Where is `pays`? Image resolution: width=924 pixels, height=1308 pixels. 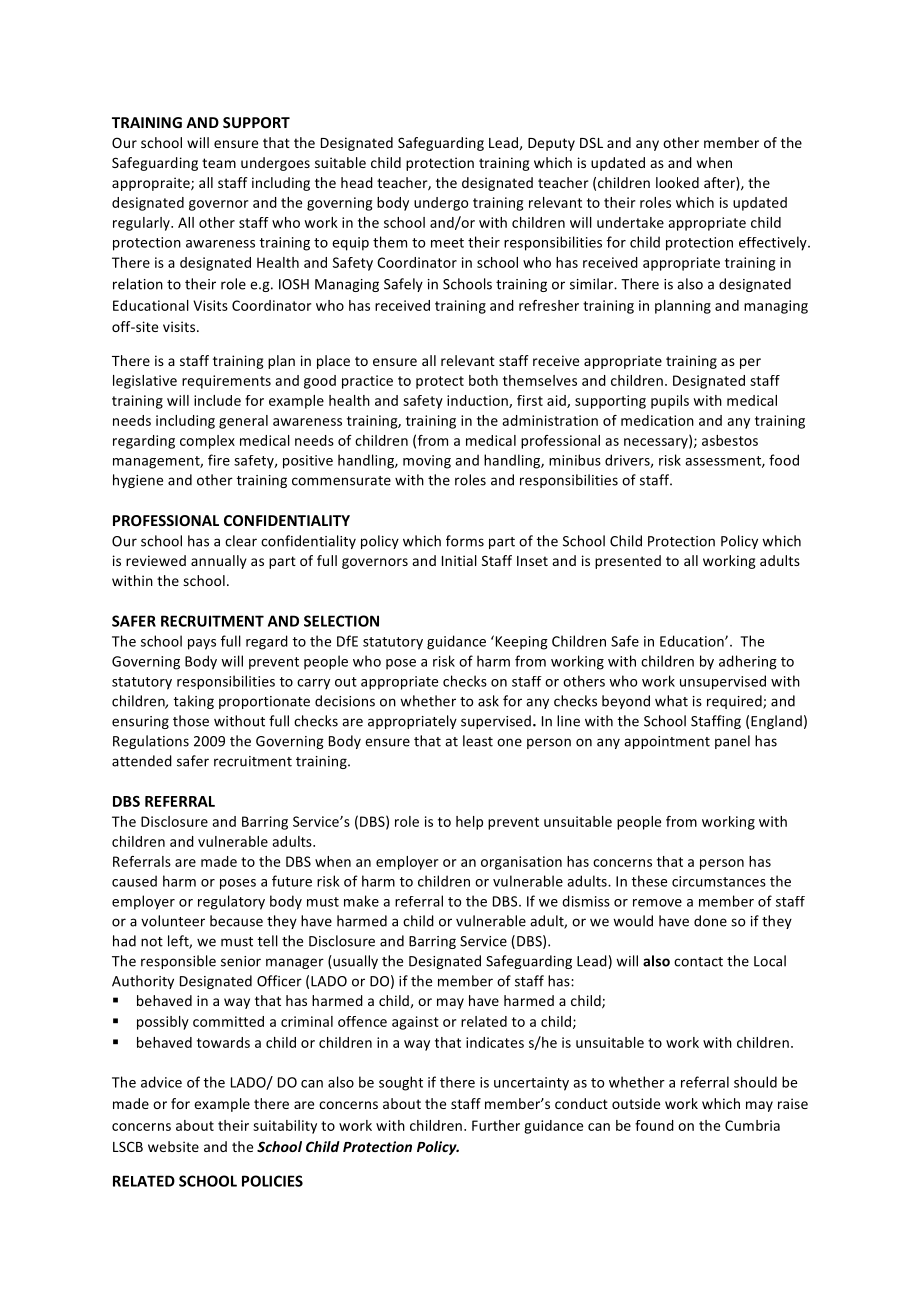 pays is located at coordinates (202, 644).
